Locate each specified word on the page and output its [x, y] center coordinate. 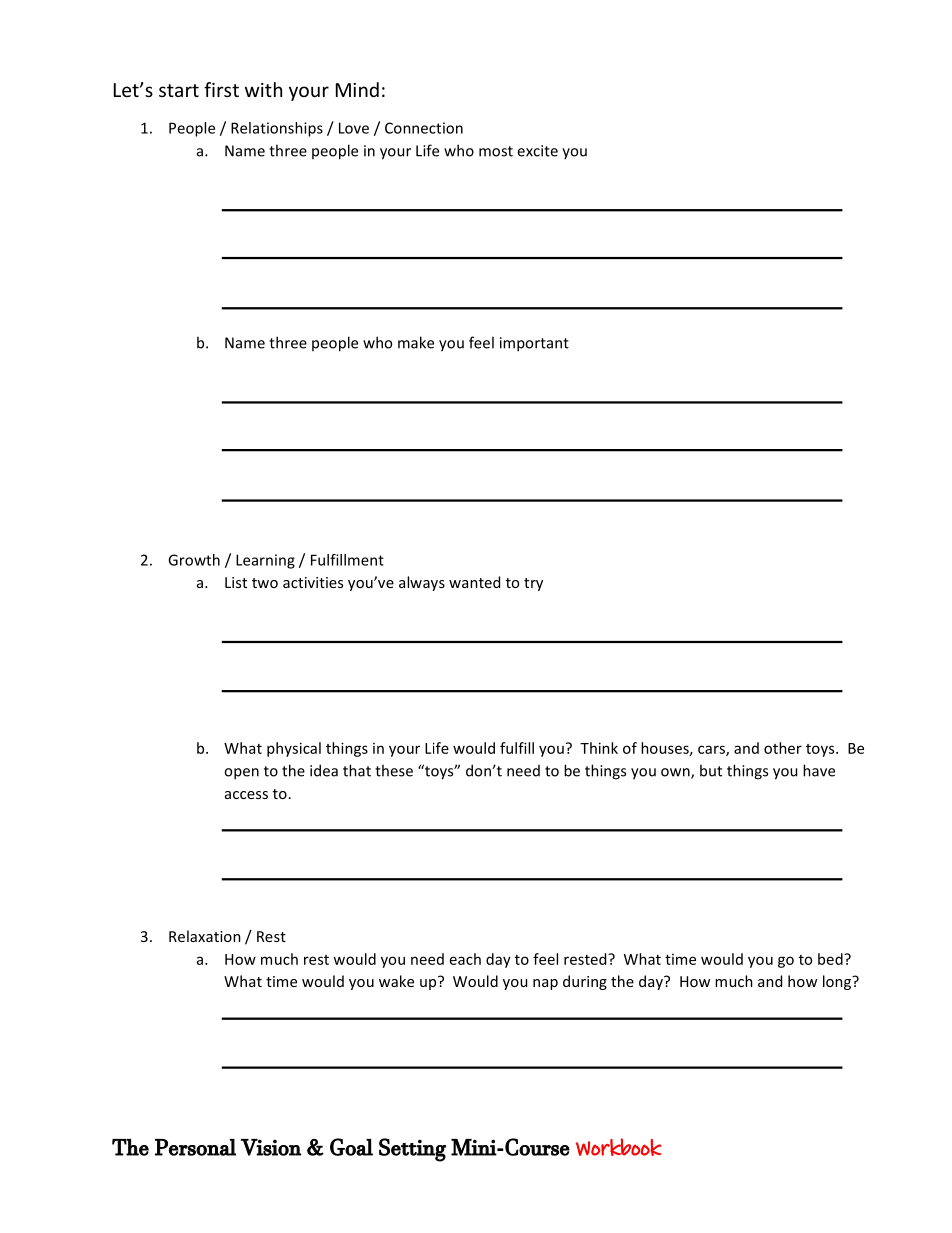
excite [537, 151]
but [711, 770]
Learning [265, 561]
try [533, 584]
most [496, 151]
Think [599, 748]
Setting [412, 1150]
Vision [271, 1147]
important [534, 344]
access [246, 795]
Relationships [277, 129]
